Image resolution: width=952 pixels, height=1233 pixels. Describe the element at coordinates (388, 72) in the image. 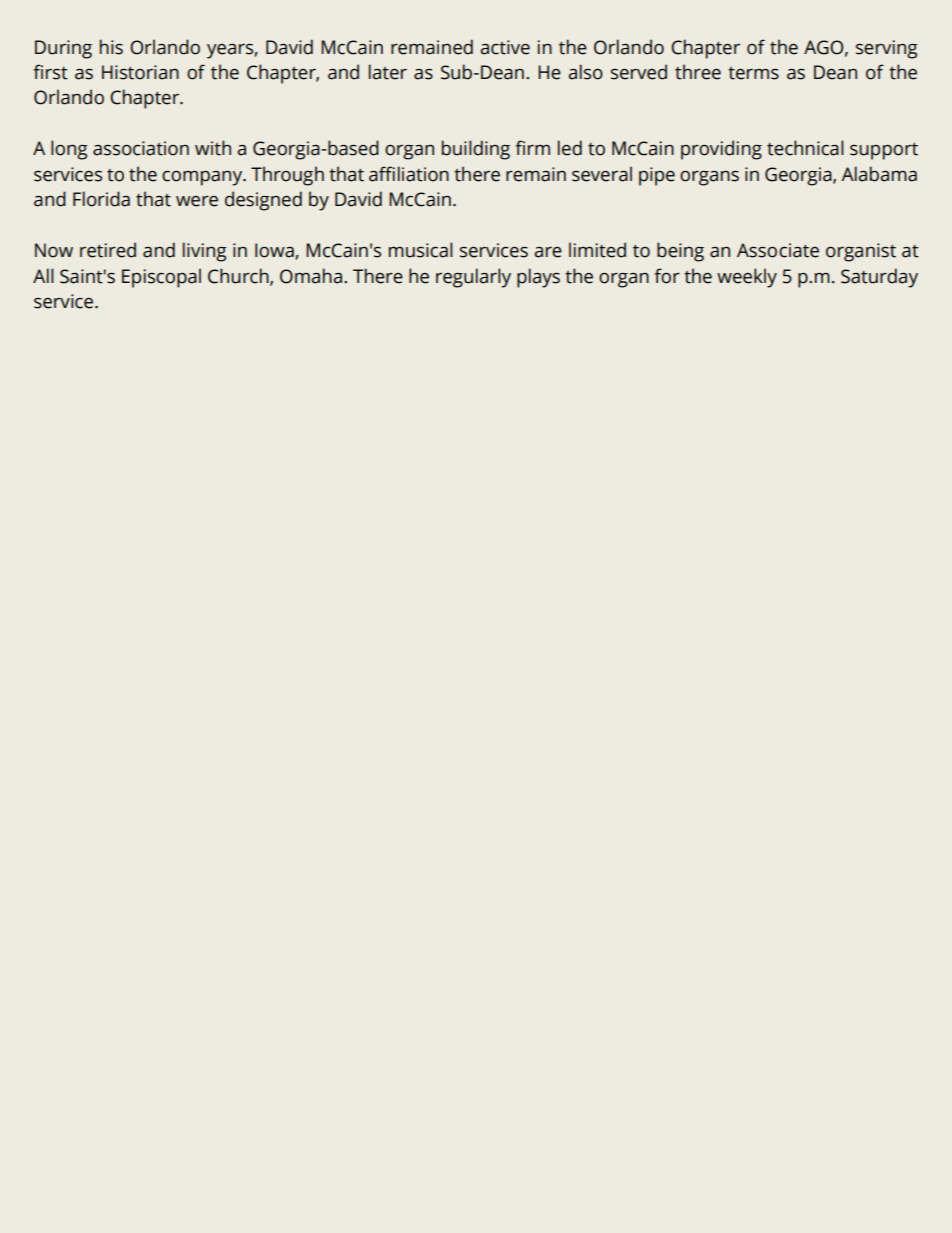

I see `later` at that location.
